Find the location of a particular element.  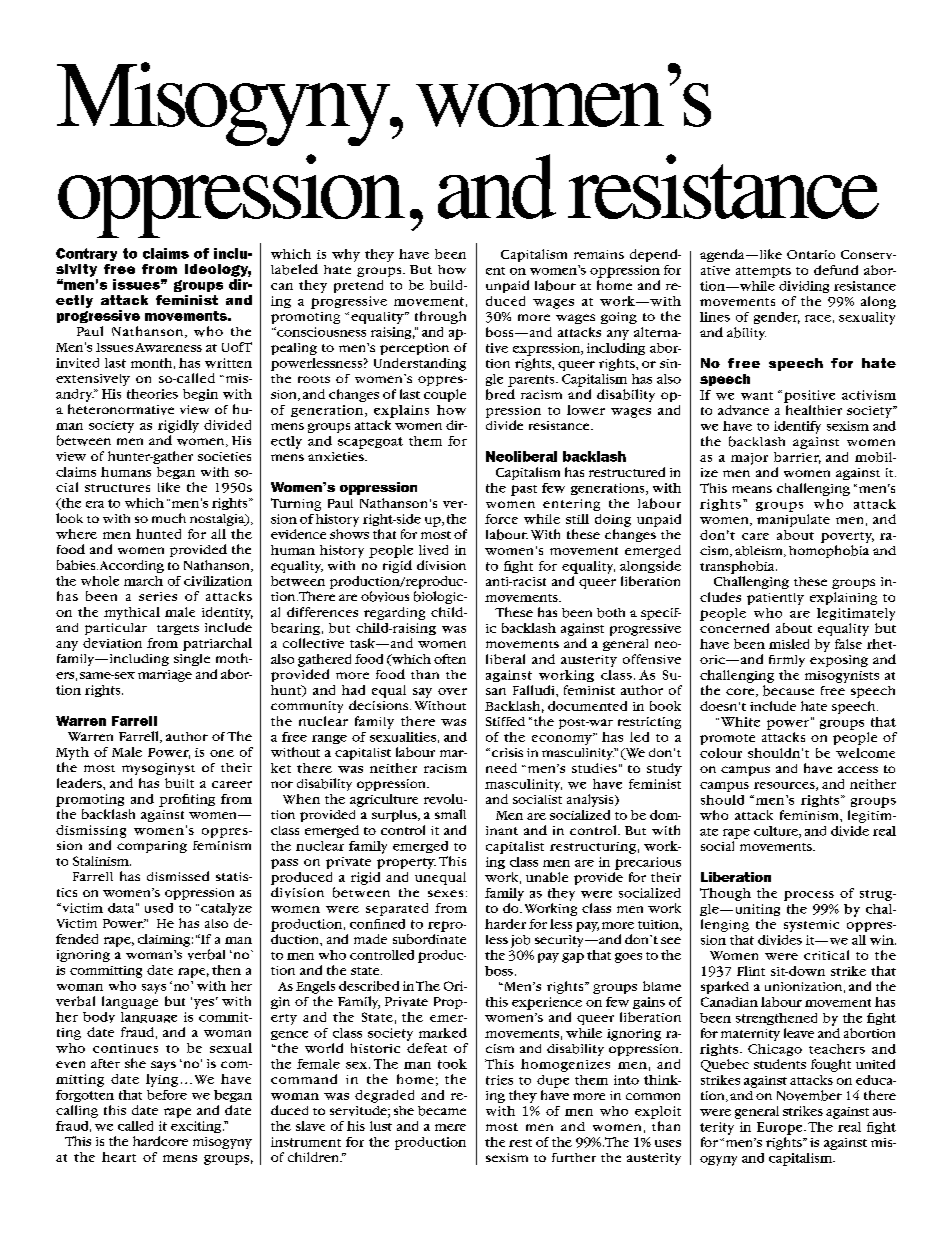

According is located at coordinates (132, 566).
